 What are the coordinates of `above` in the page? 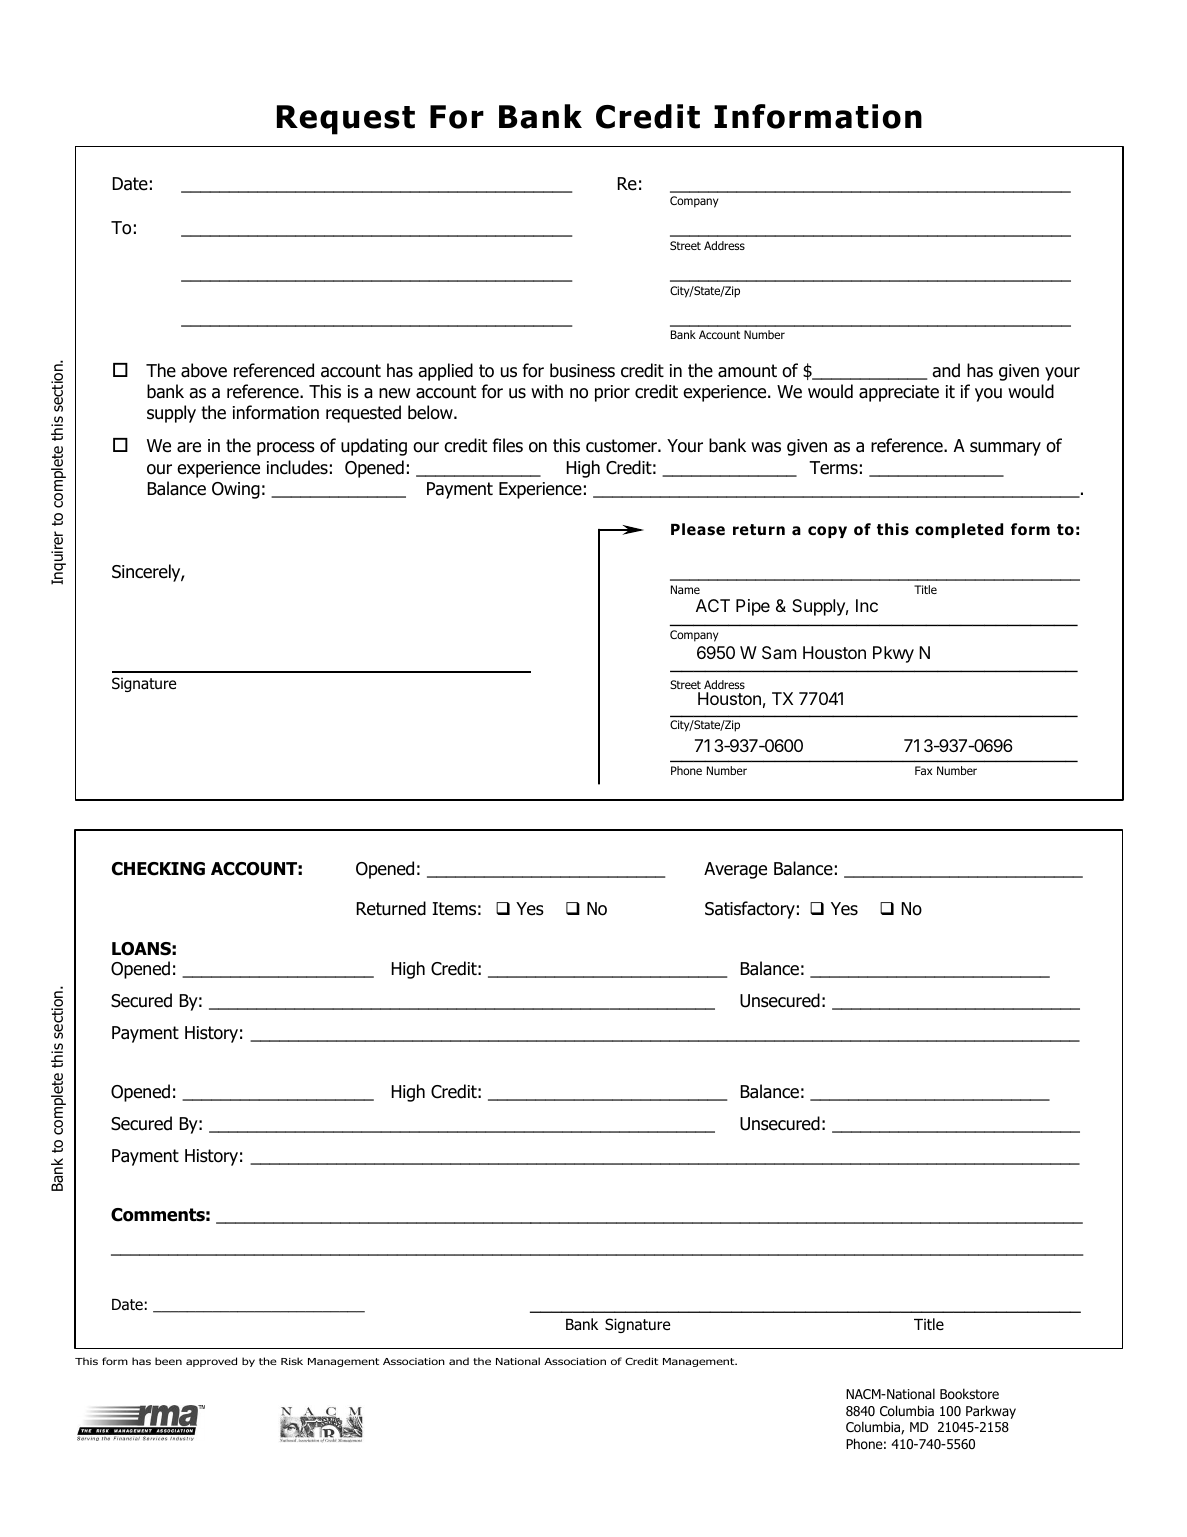 It's located at (204, 370).
